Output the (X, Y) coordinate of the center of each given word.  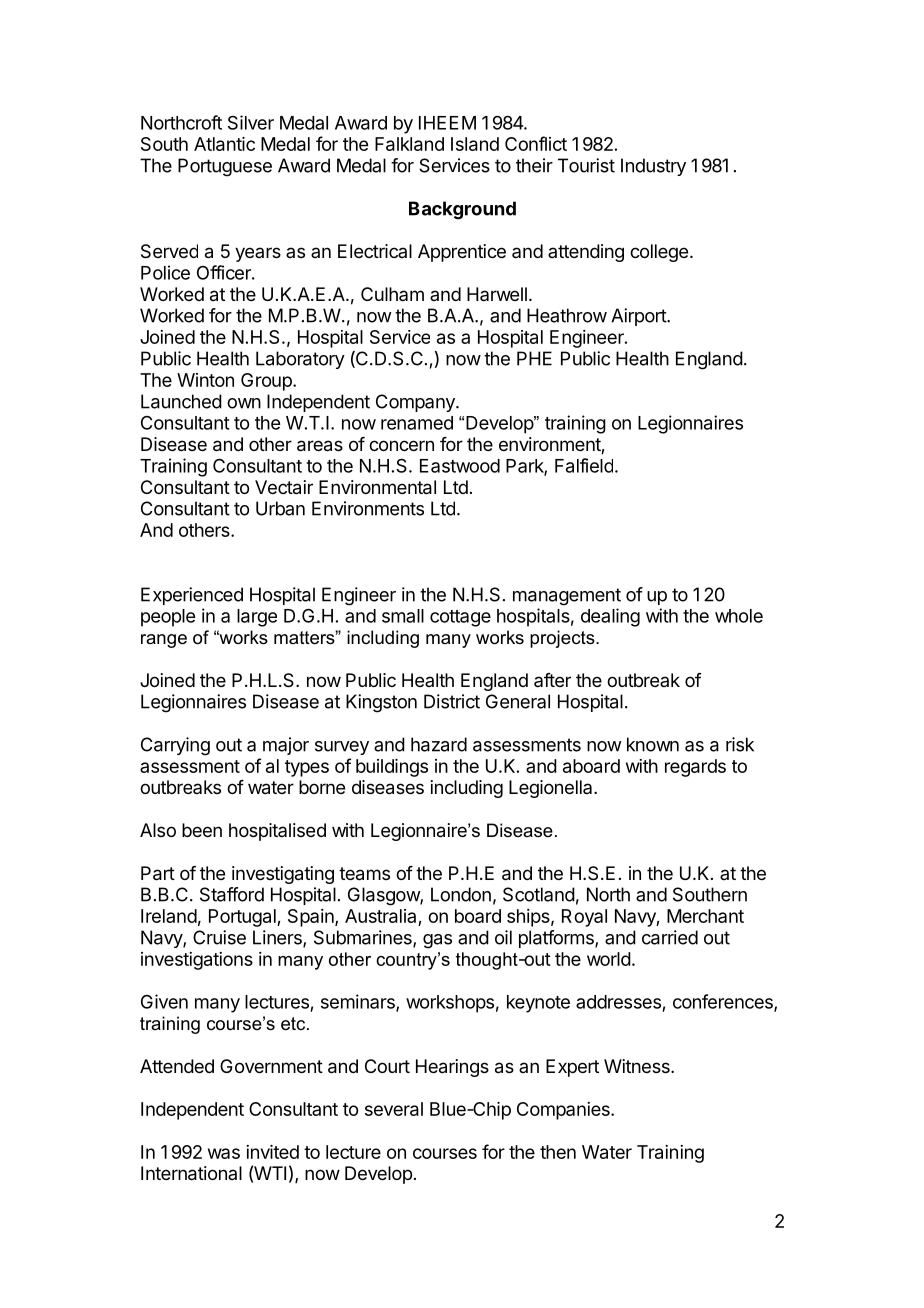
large (257, 618)
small (403, 616)
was (224, 1153)
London (461, 894)
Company (416, 403)
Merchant (705, 916)
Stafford (232, 894)
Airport (639, 317)
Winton (205, 380)
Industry (653, 167)
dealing (610, 617)
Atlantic (224, 144)
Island (475, 144)
